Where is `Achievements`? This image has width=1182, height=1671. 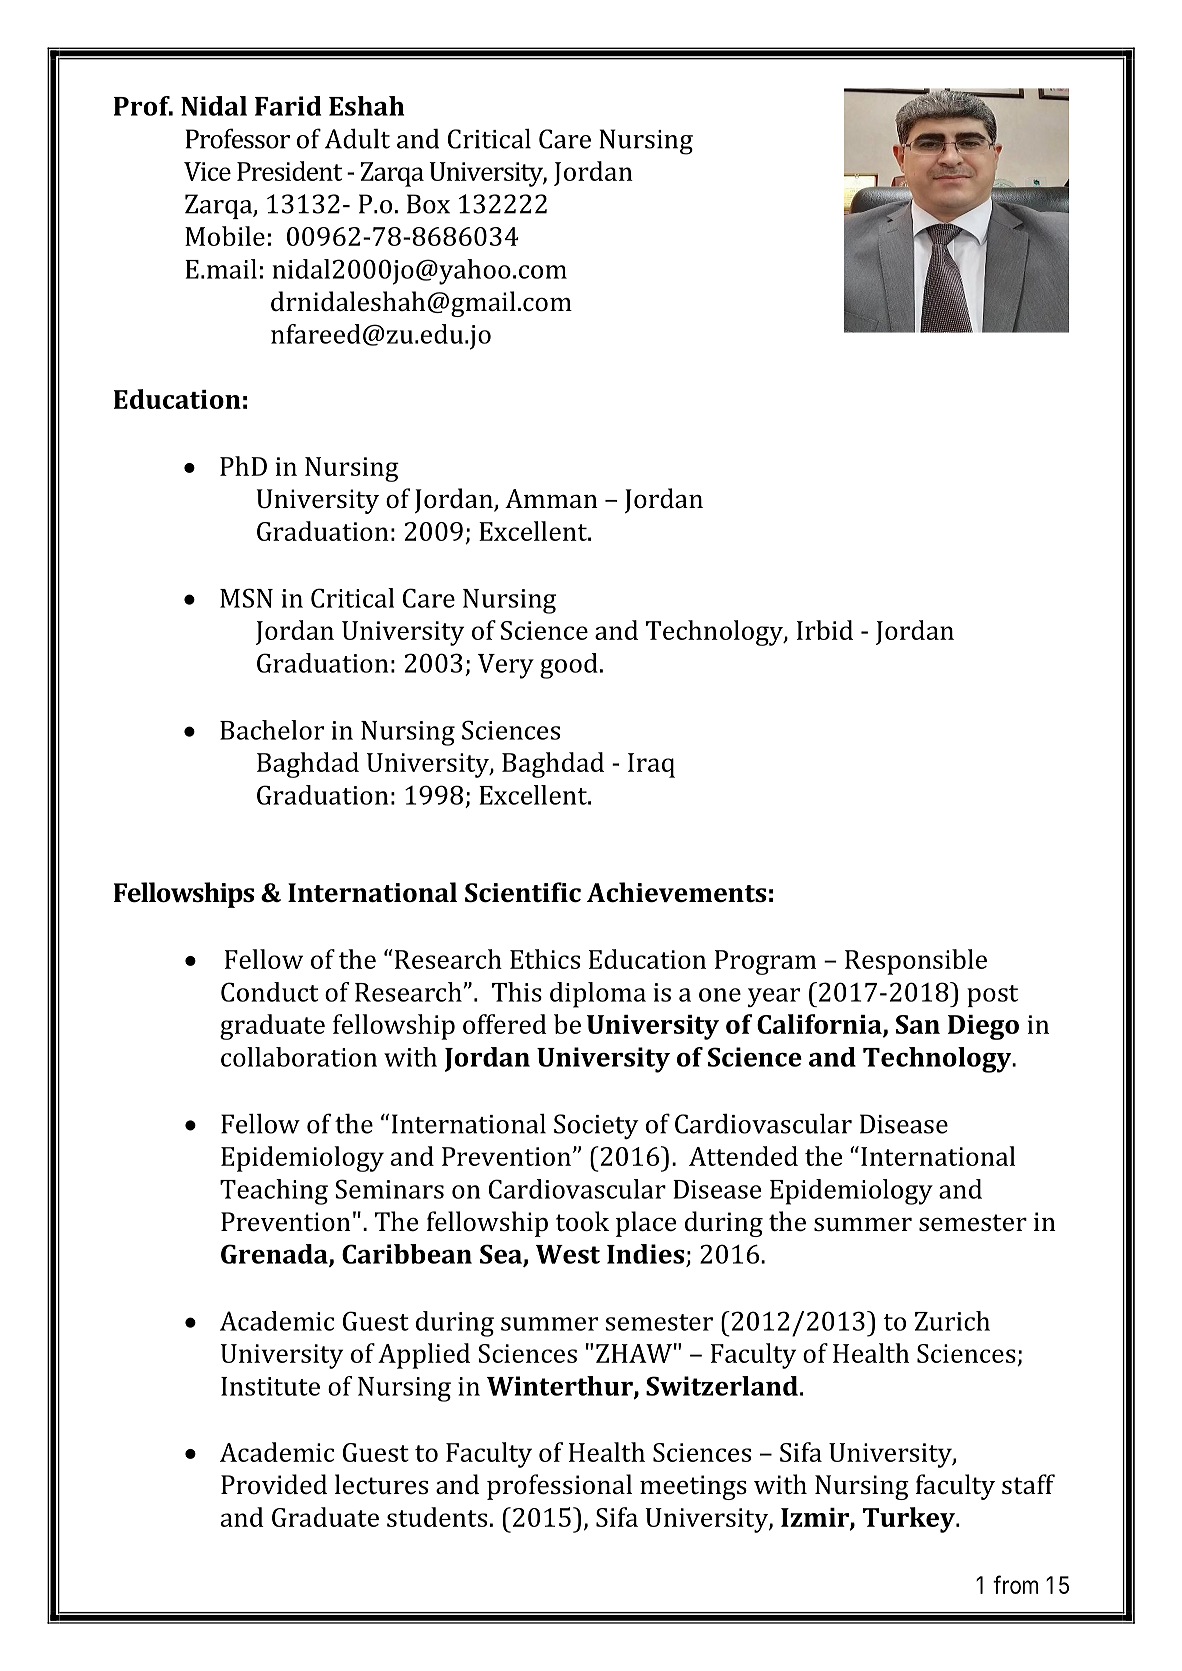
Achievements is located at coordinates (676, 892).
